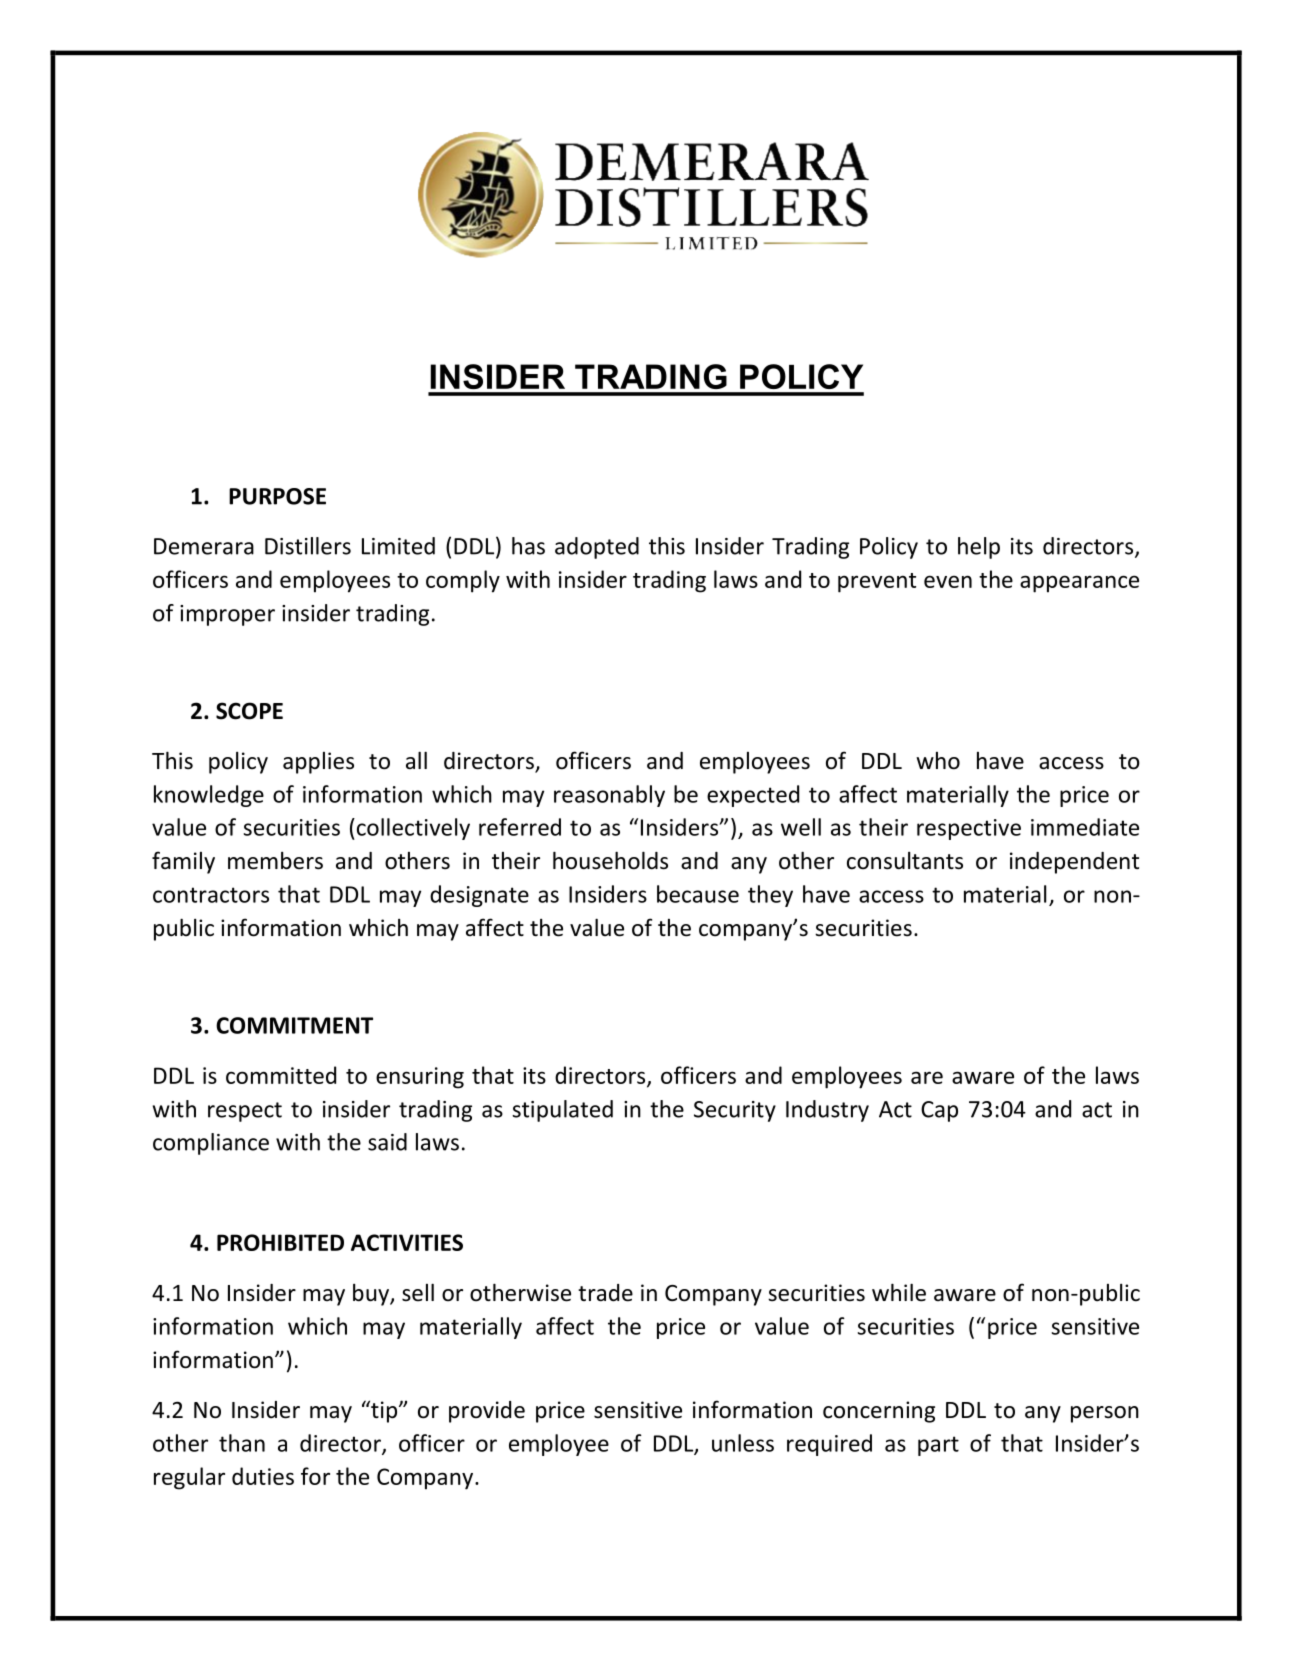 The width and height of the screenshot is (1292, 1671). Describe the element at coordinates (610, 860) in the screenshot. I see `households` at that location.
